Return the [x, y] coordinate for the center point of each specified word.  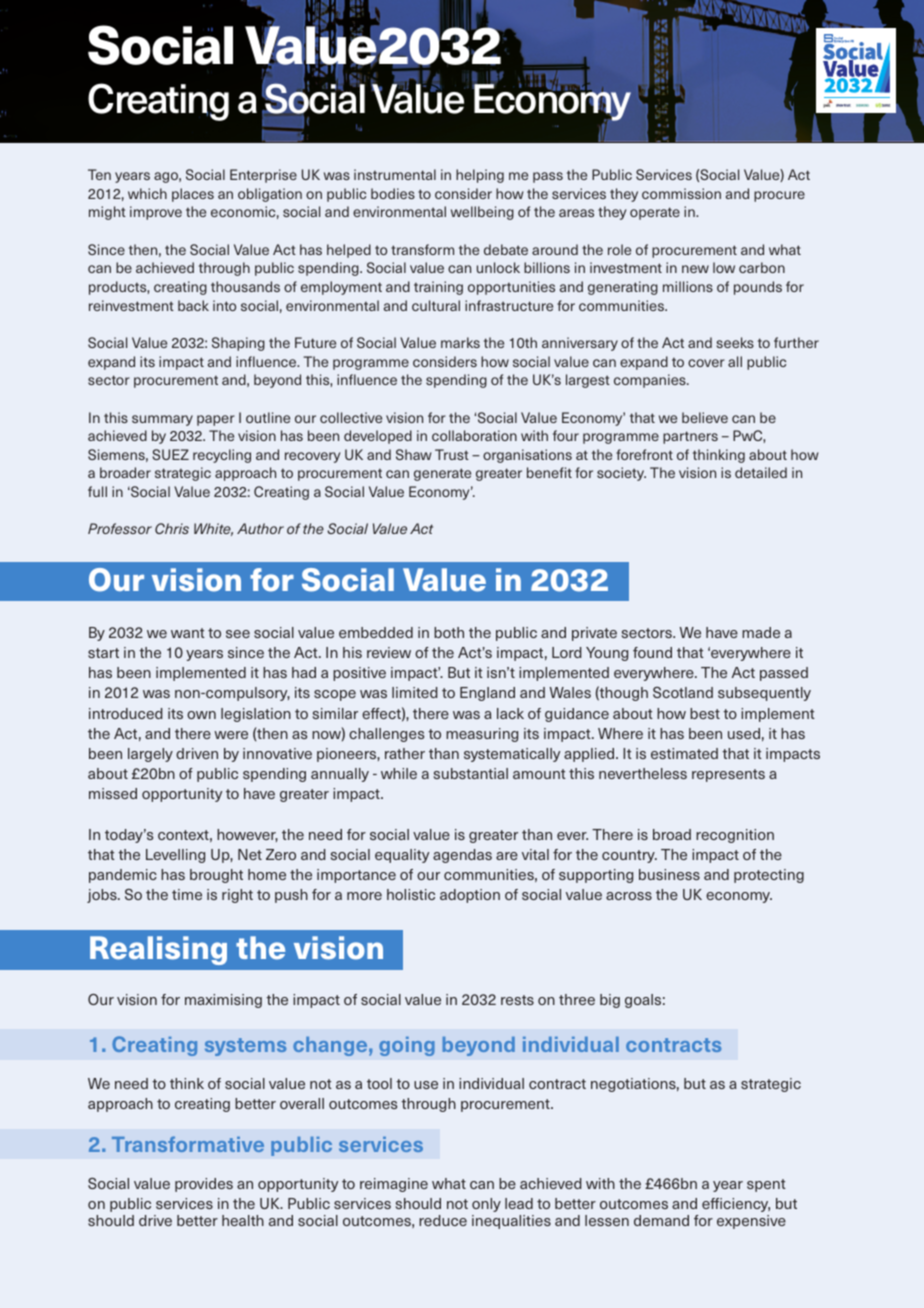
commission [681, 193]
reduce [443, 1220]
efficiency [736, 1205]
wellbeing [482, 213]
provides [204, 1185]
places [193, 195]
